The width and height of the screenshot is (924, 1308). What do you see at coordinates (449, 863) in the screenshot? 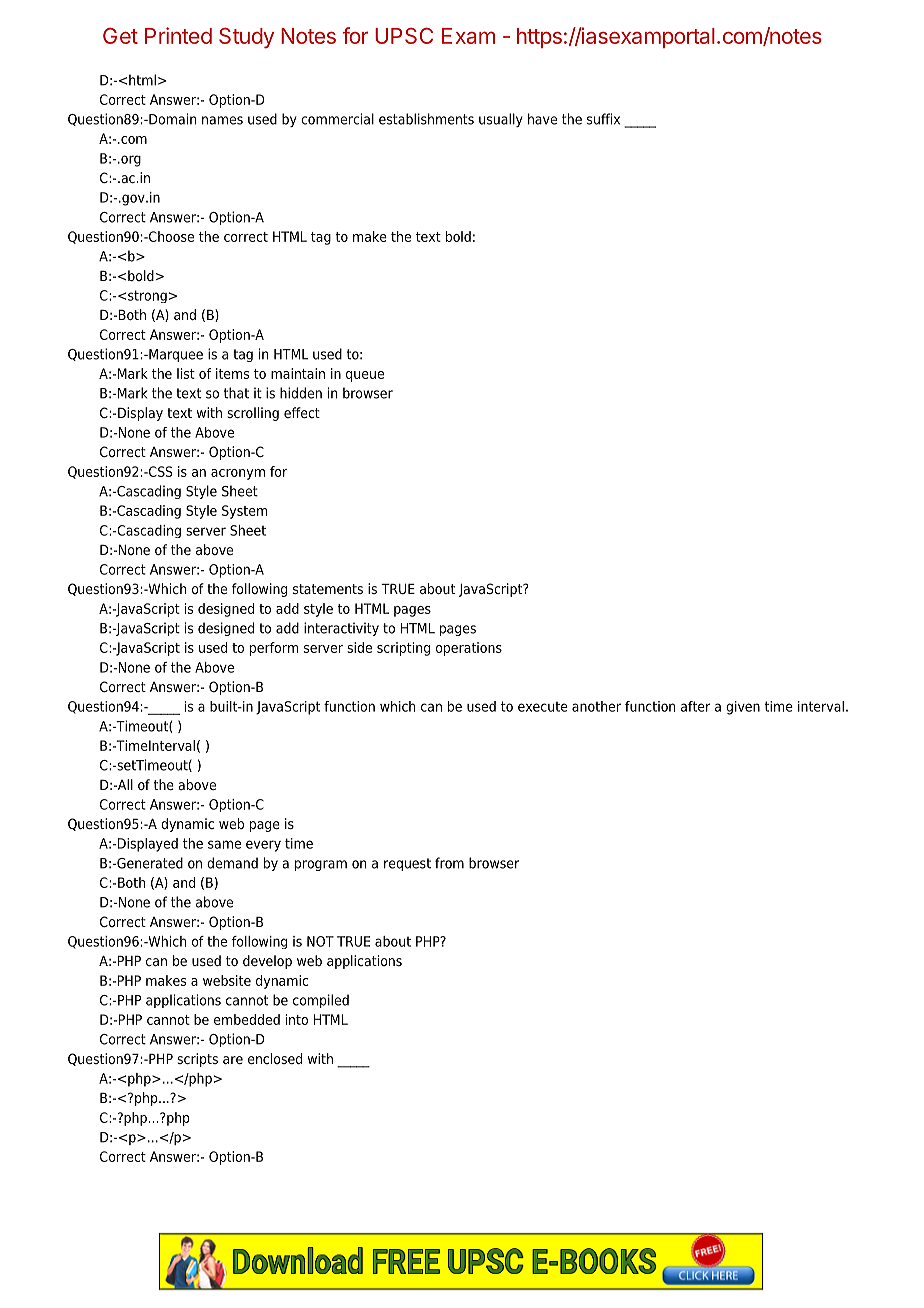
I see `from` at bounding box center [449, 863].
